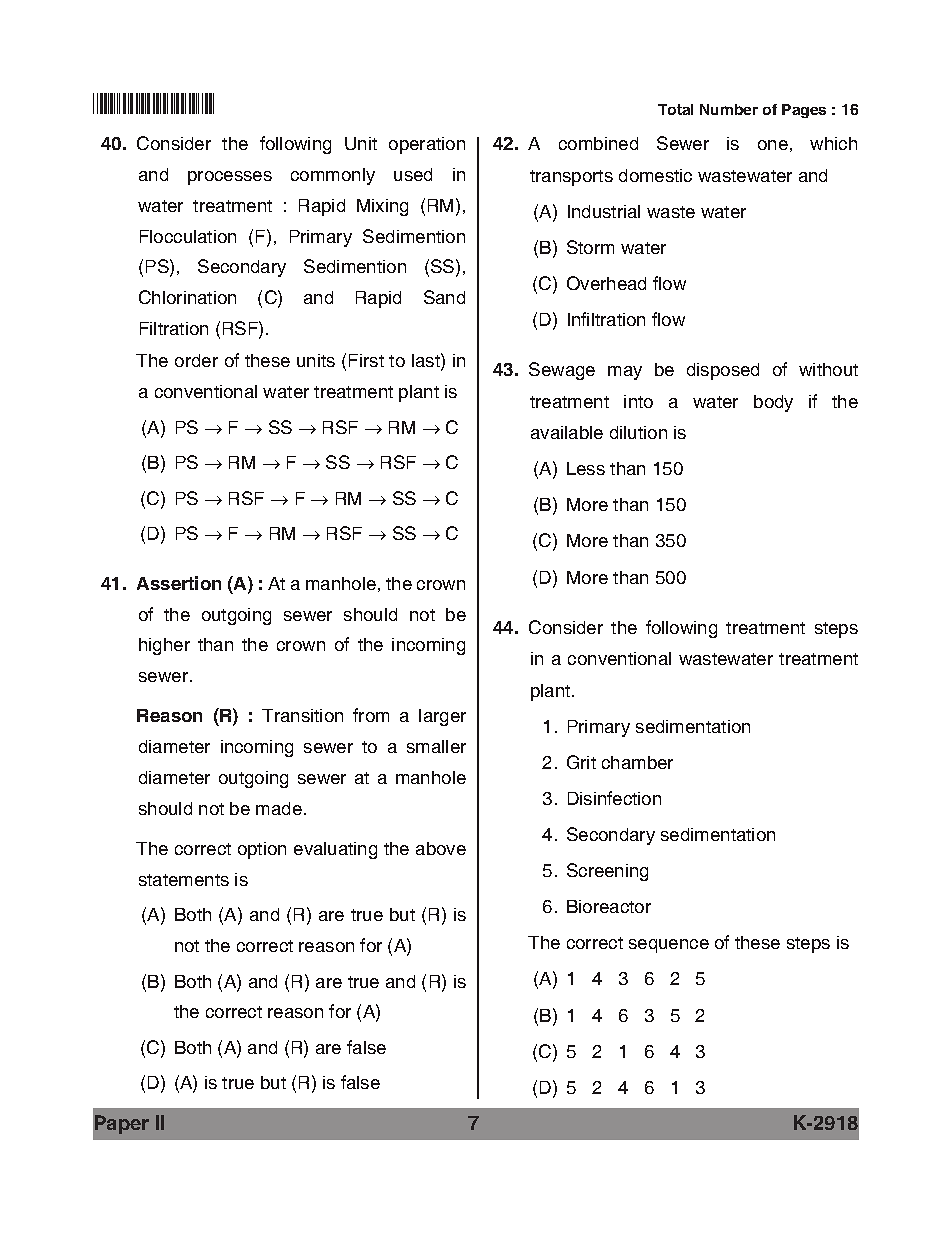 The image size is (952, 1233). Describe the element at coordinates (562, 371) in the page. I see `Sewage` at that location.
